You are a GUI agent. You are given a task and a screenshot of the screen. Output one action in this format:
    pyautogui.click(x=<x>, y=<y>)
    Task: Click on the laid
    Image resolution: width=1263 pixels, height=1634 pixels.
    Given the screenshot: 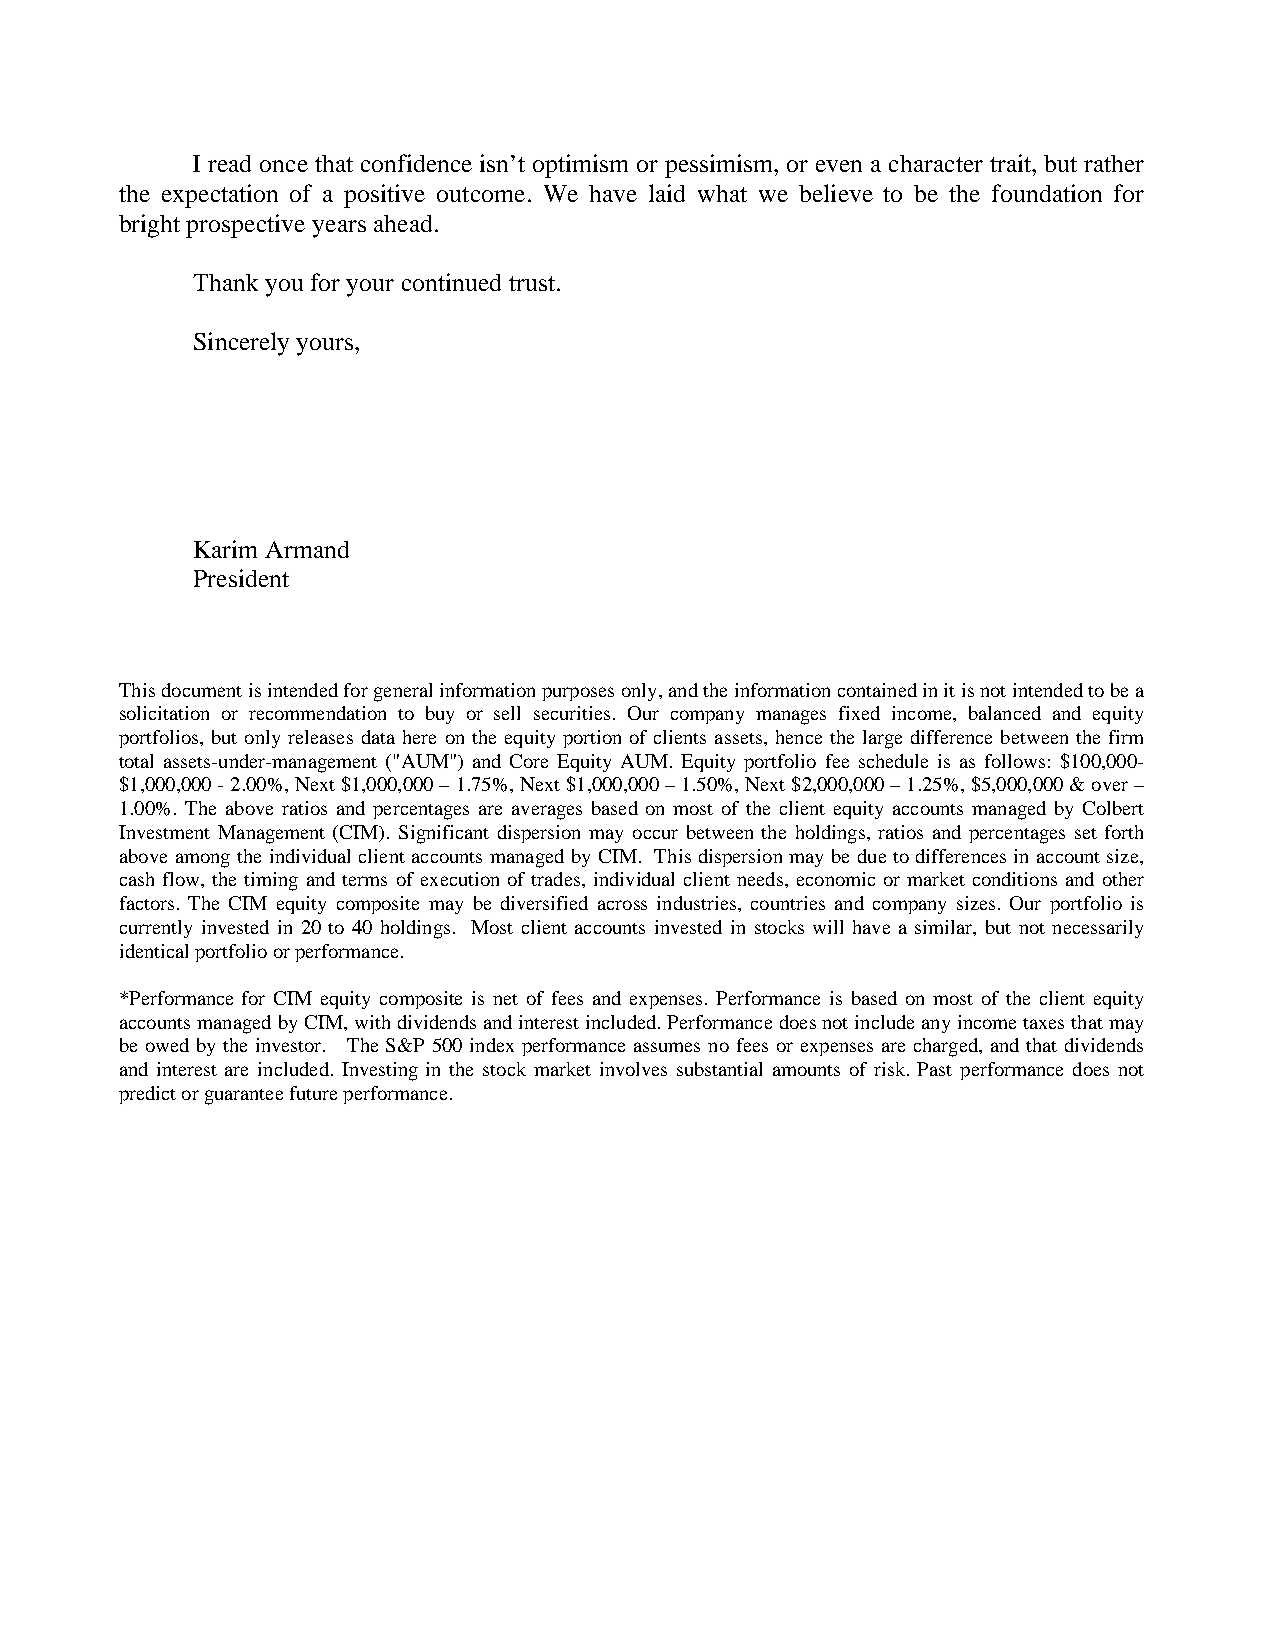 What is the action you would take?
    pyautogui.click(x=667, y=193)
